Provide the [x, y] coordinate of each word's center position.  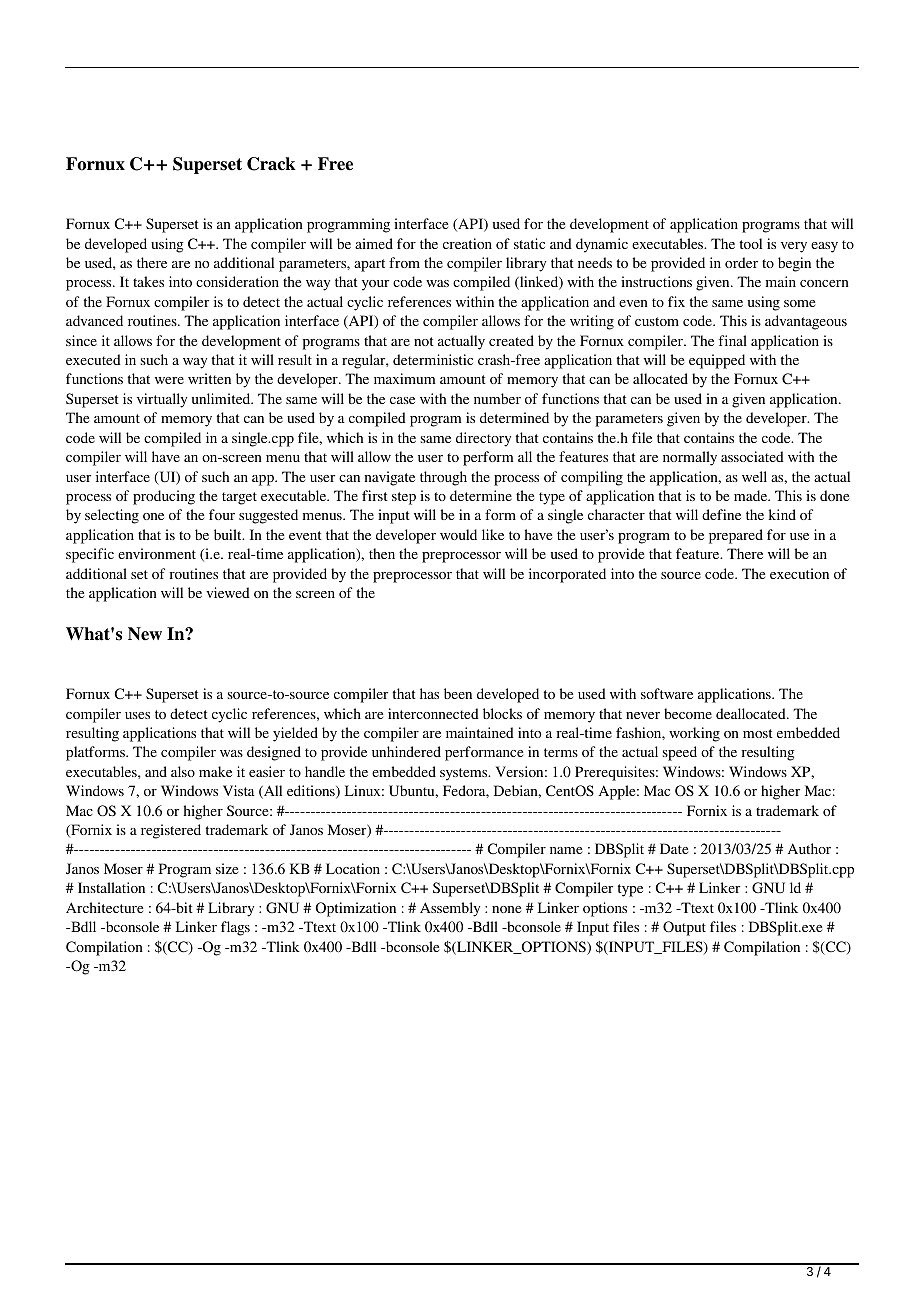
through [443, 478]
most [758, 733]
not [424, 341]
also [183, 771]
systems [465, 774]
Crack [271, 164]
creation [467, 243]
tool [751, 243]
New [145, 634]
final [733, 340]
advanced [94, 320]
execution [799, 573]
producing [164, 497]
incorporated [567, 575]
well [754, 476]
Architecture [104, 907]
